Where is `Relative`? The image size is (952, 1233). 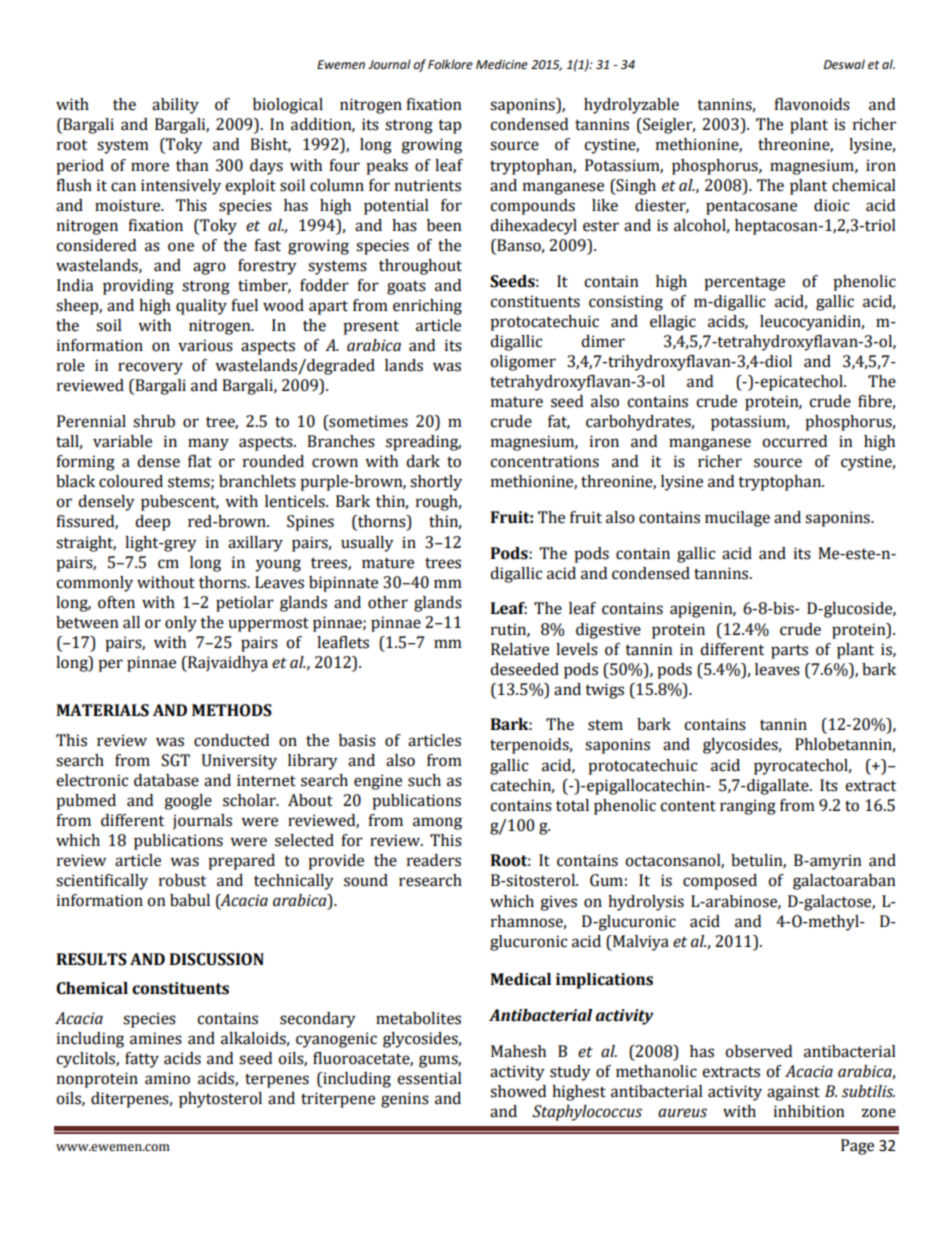 Relative is located at coordinates (520, 649).
